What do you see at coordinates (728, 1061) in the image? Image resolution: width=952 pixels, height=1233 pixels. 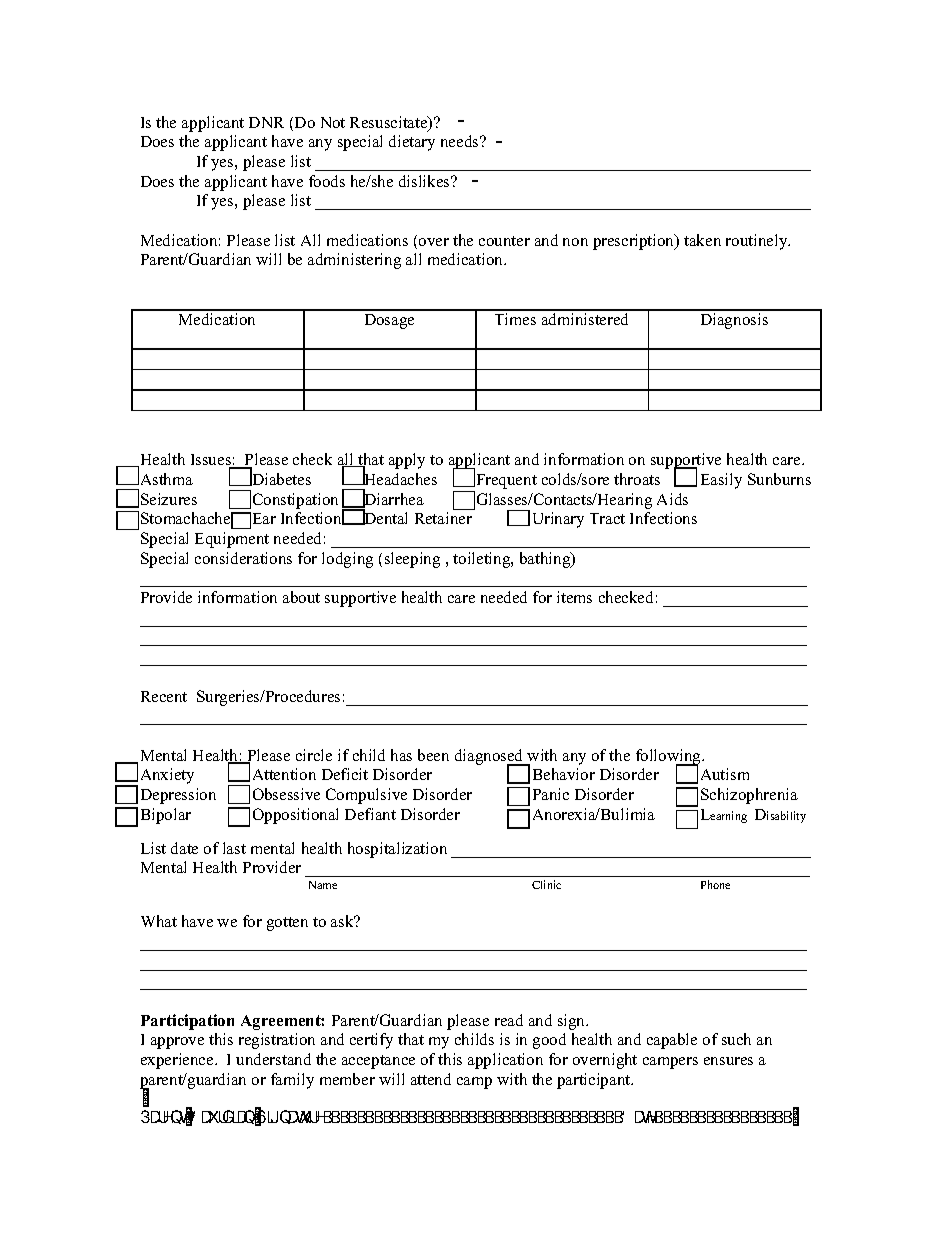 I see `ensures` at bounding box center [728, 1061].
